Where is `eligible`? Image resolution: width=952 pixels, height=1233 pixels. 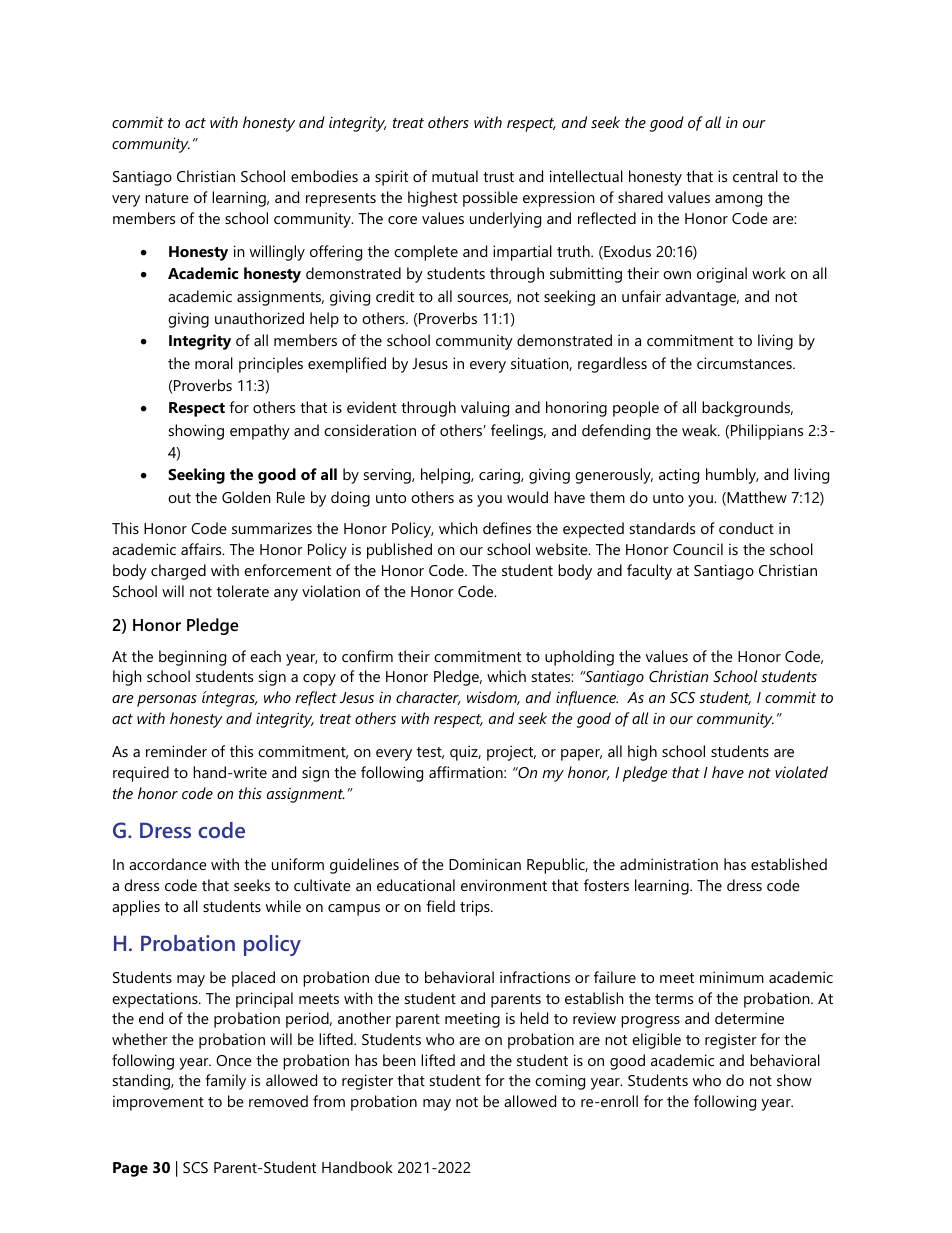
eligible is located at coordinates (656, 1041).
